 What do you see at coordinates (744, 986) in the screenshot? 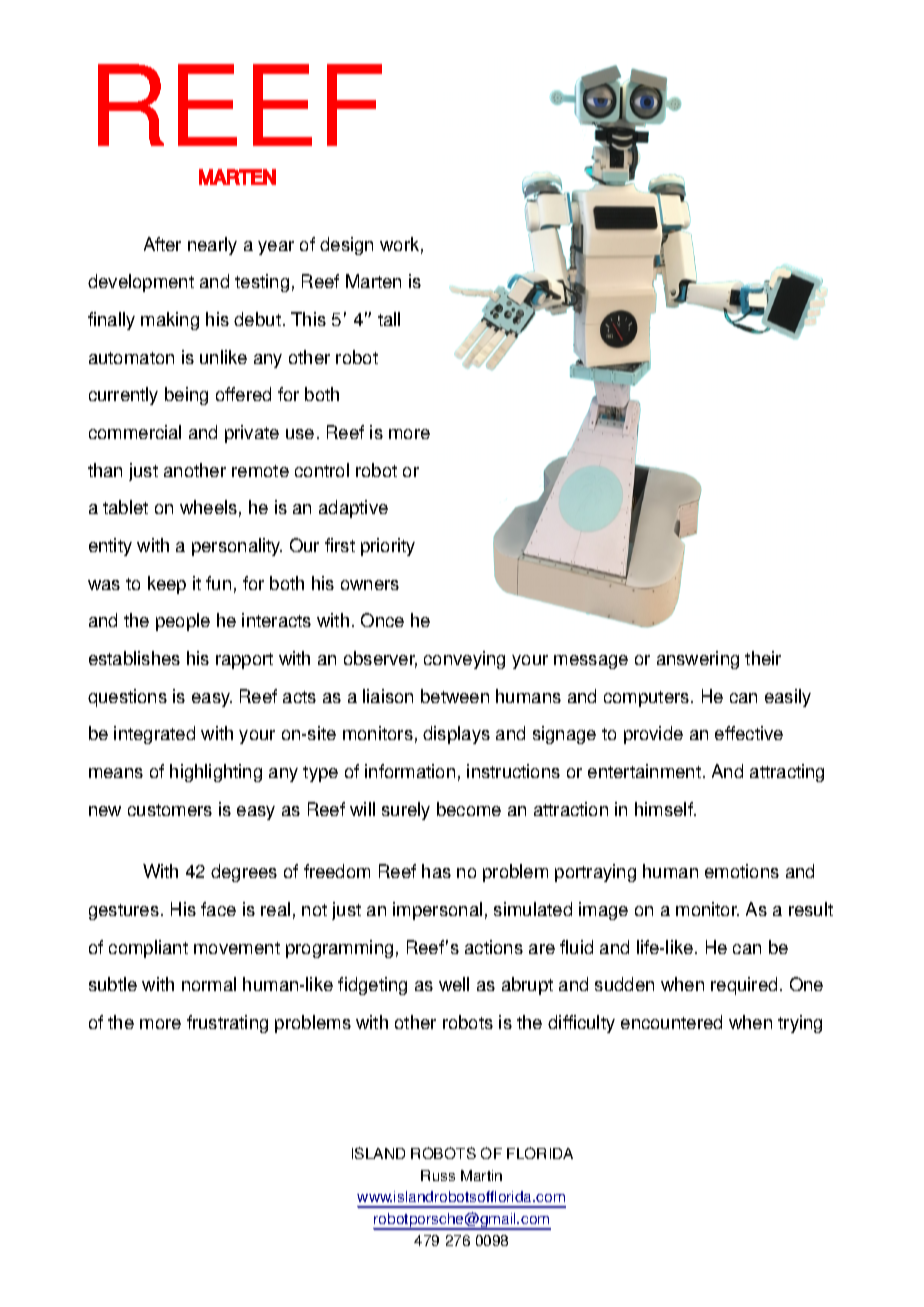
I see `required` at bounding box center [744, 986].
